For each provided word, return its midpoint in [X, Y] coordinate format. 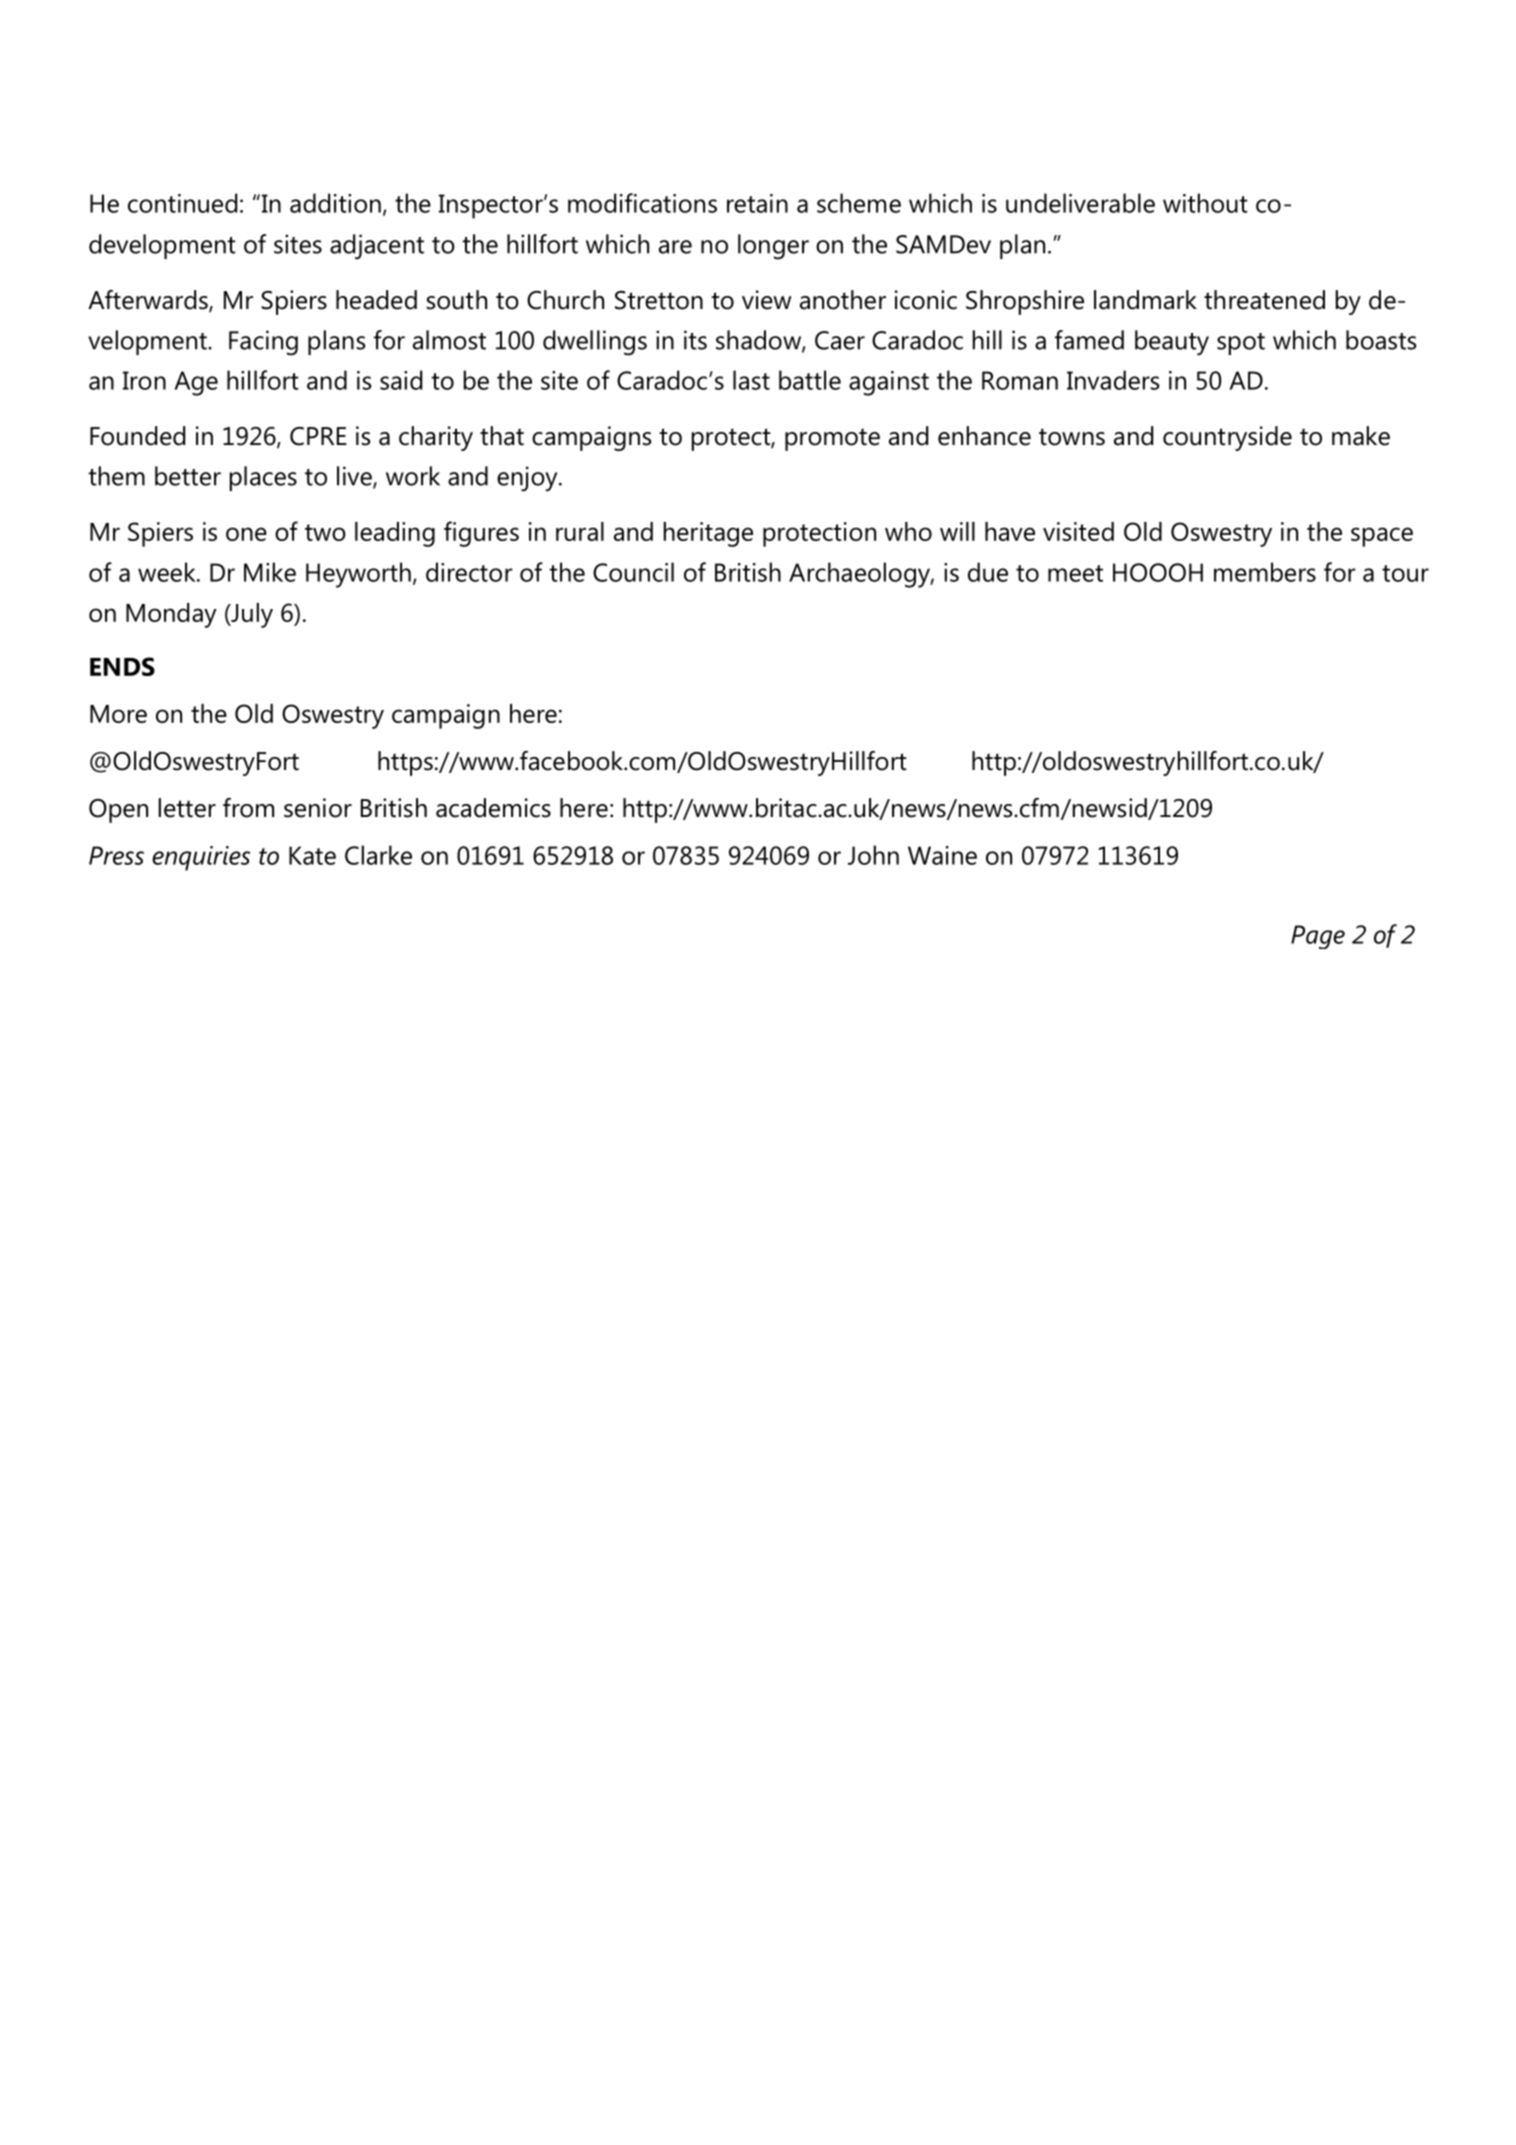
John [873, 855]
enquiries [201, 858]
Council [633, 572]
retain [757, 203]
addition [335, 203]
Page [1318, 937]
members [1265, 572]
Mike [270, 572]
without [1205, 203]
